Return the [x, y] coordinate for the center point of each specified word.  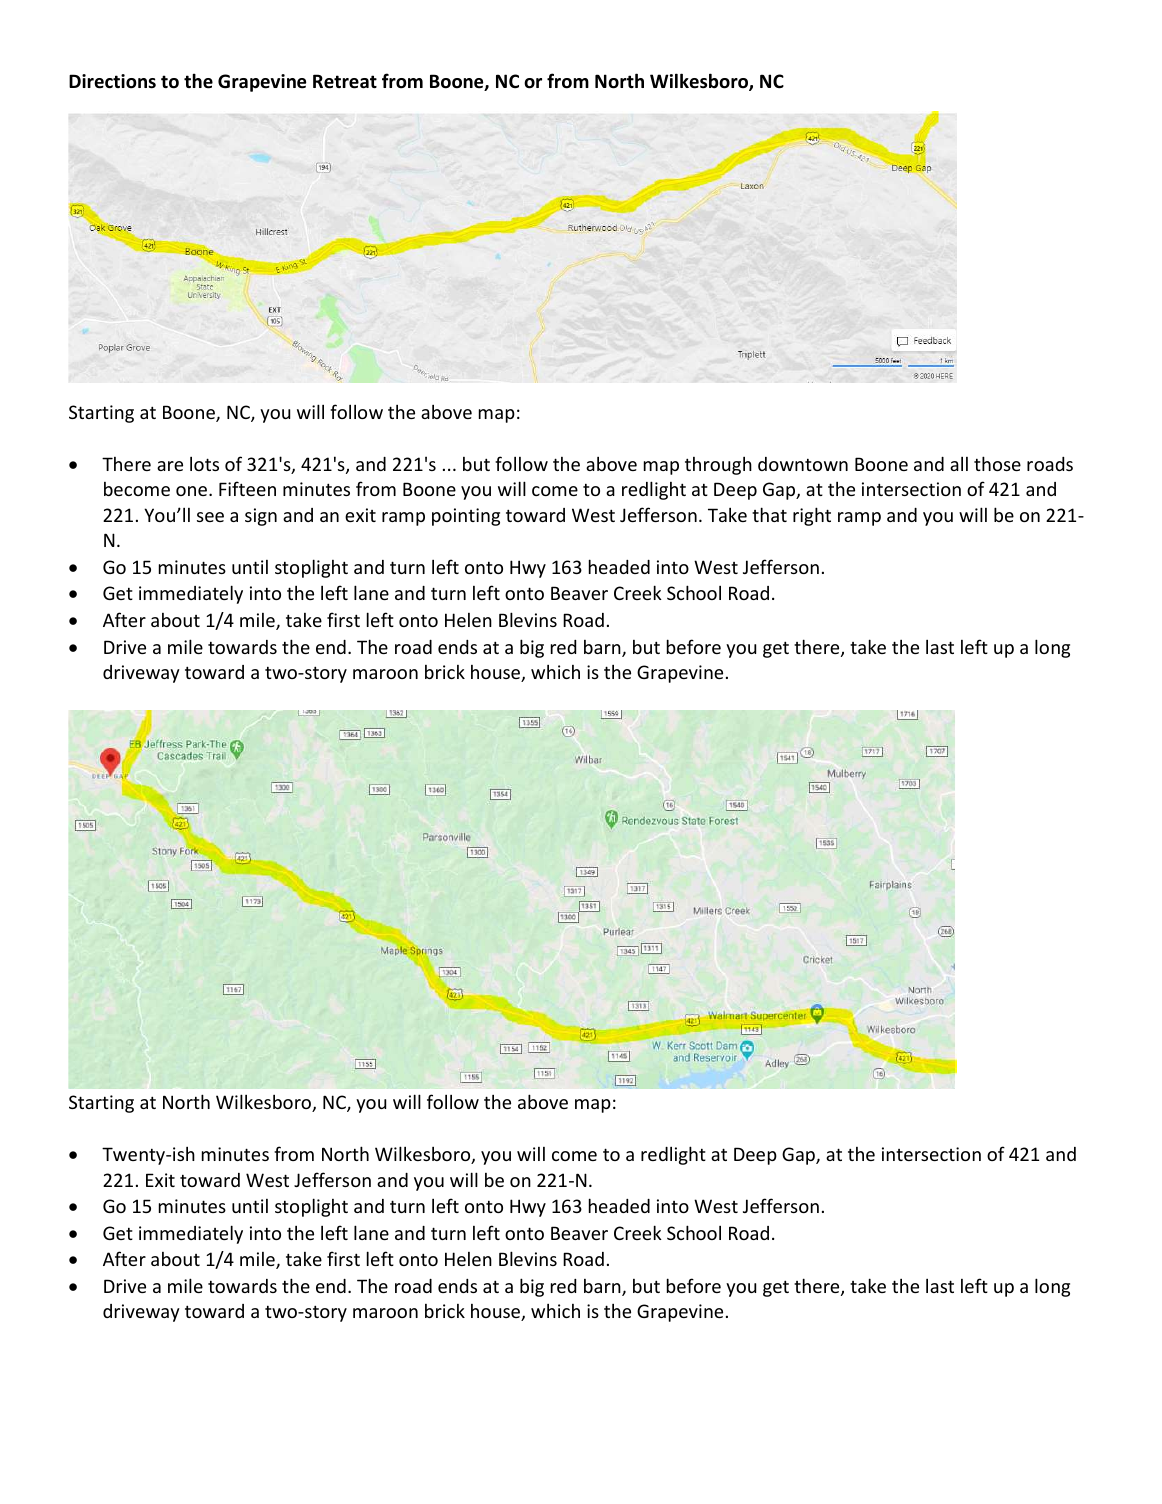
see [210, 517]
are [170, 466]
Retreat [345, 81]
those [997, 463]
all [959, 464]
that [769, 514]
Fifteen [247, 488]
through [718, 466]
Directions [112, 81]
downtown [803, 464]
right [812, 516]
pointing [466, 517]
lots [204, 464]
